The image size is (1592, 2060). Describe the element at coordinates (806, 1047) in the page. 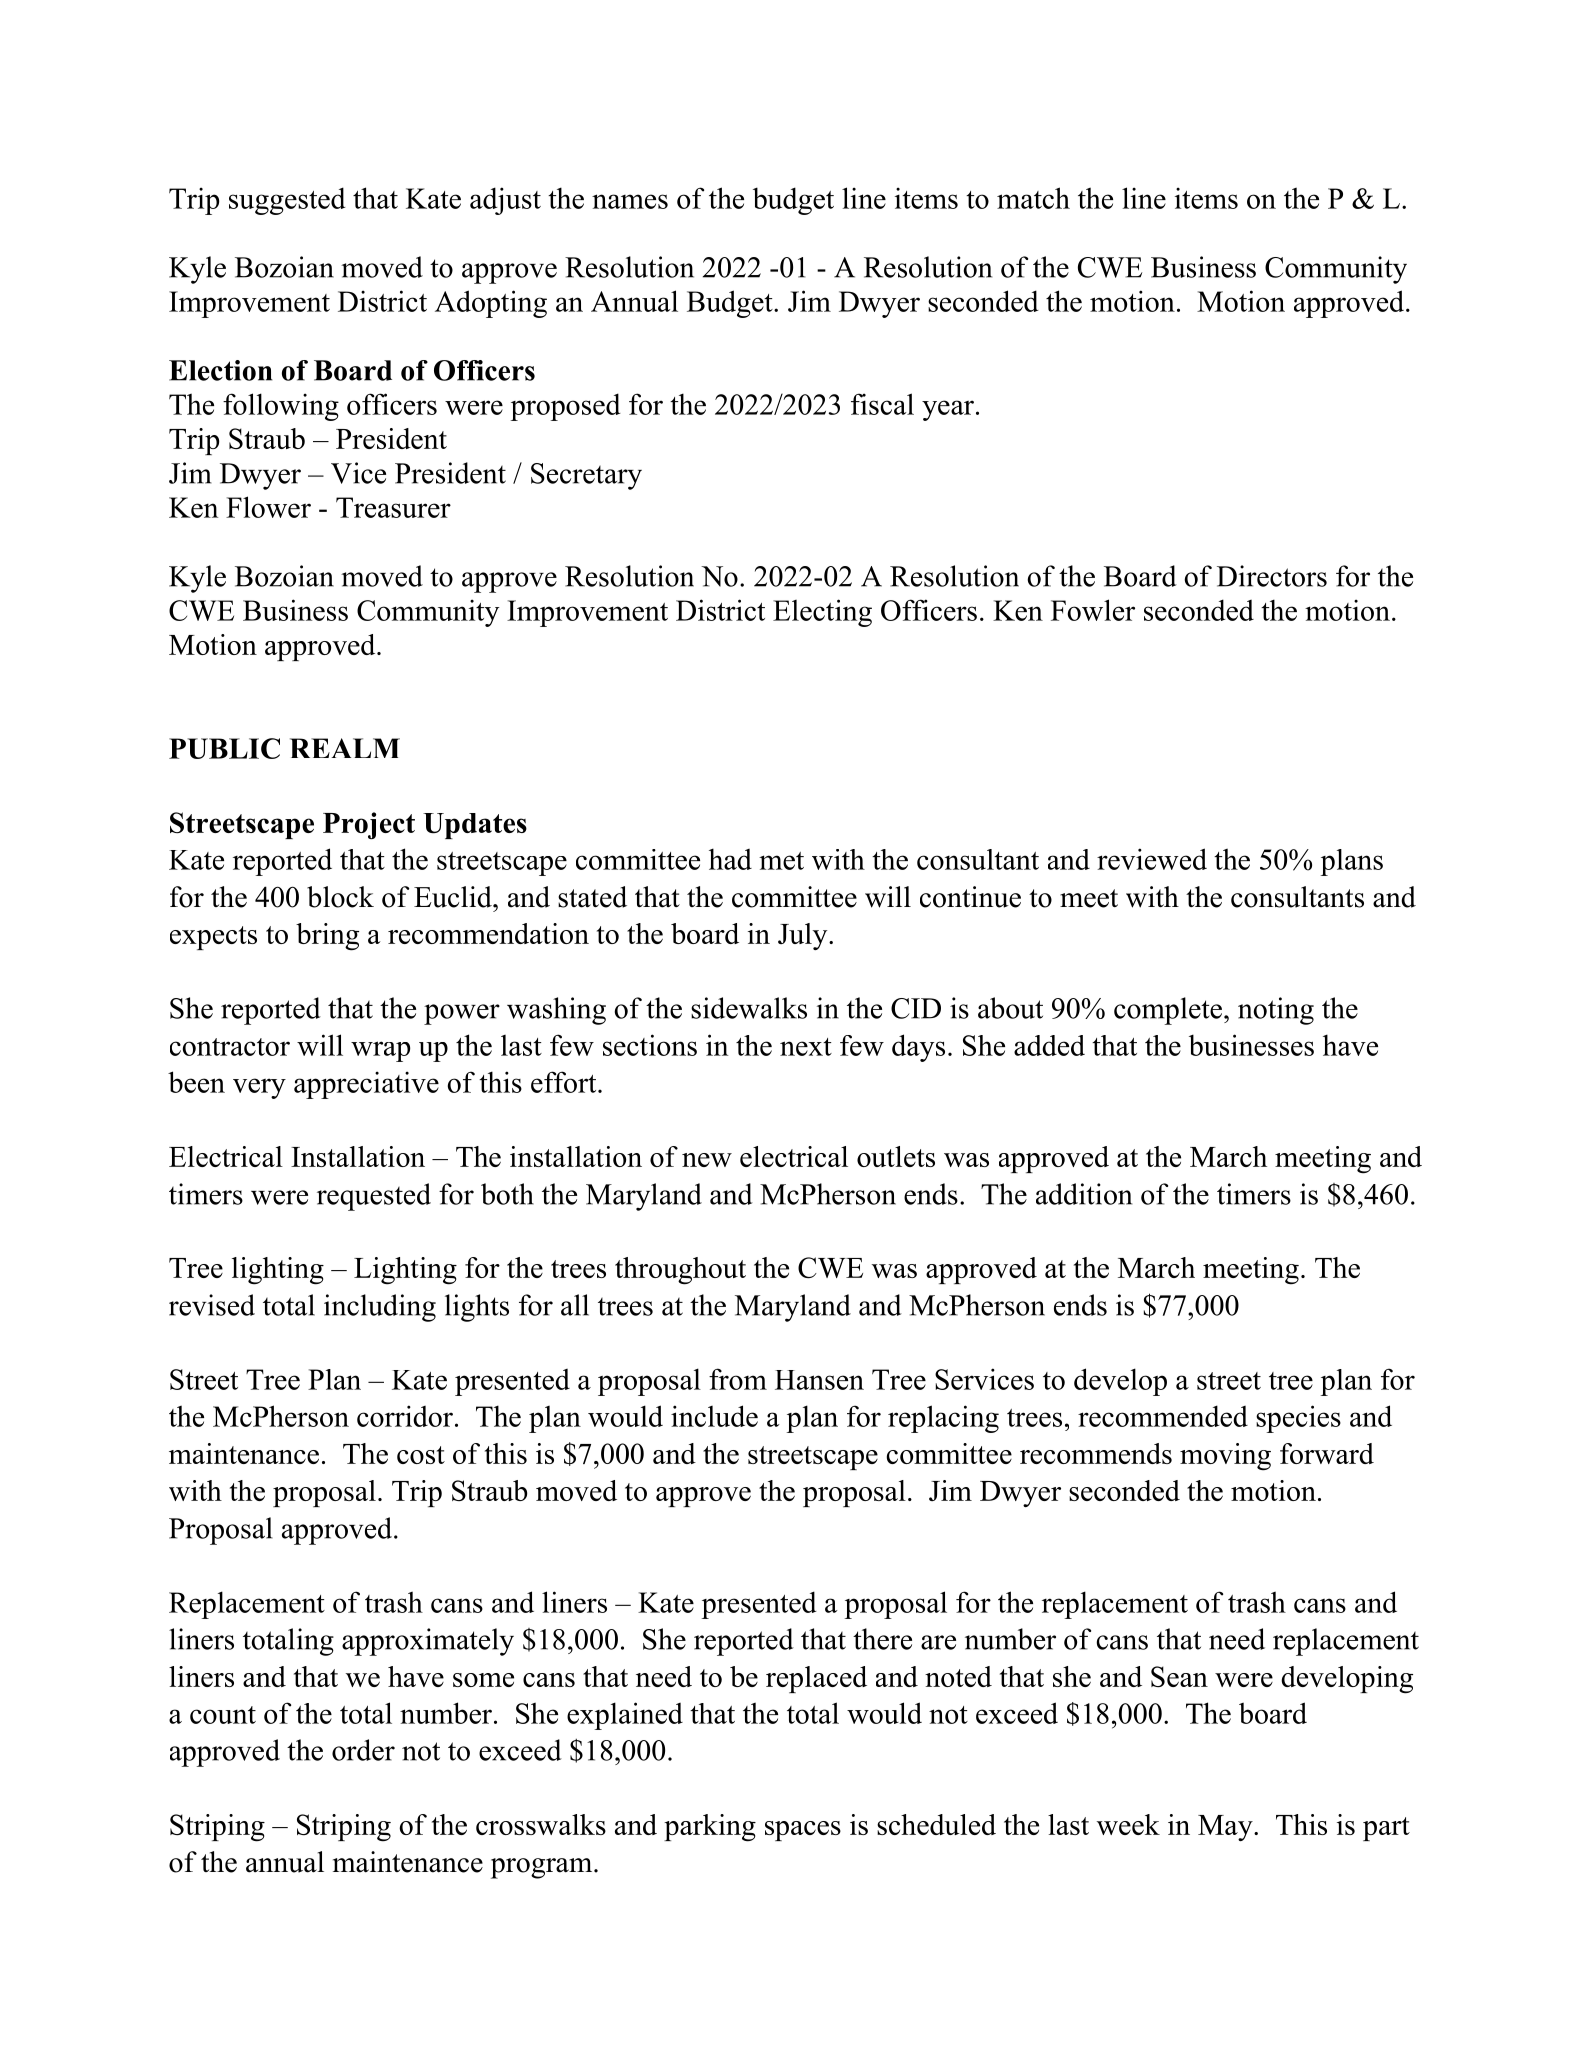

I see `next` at that location.
